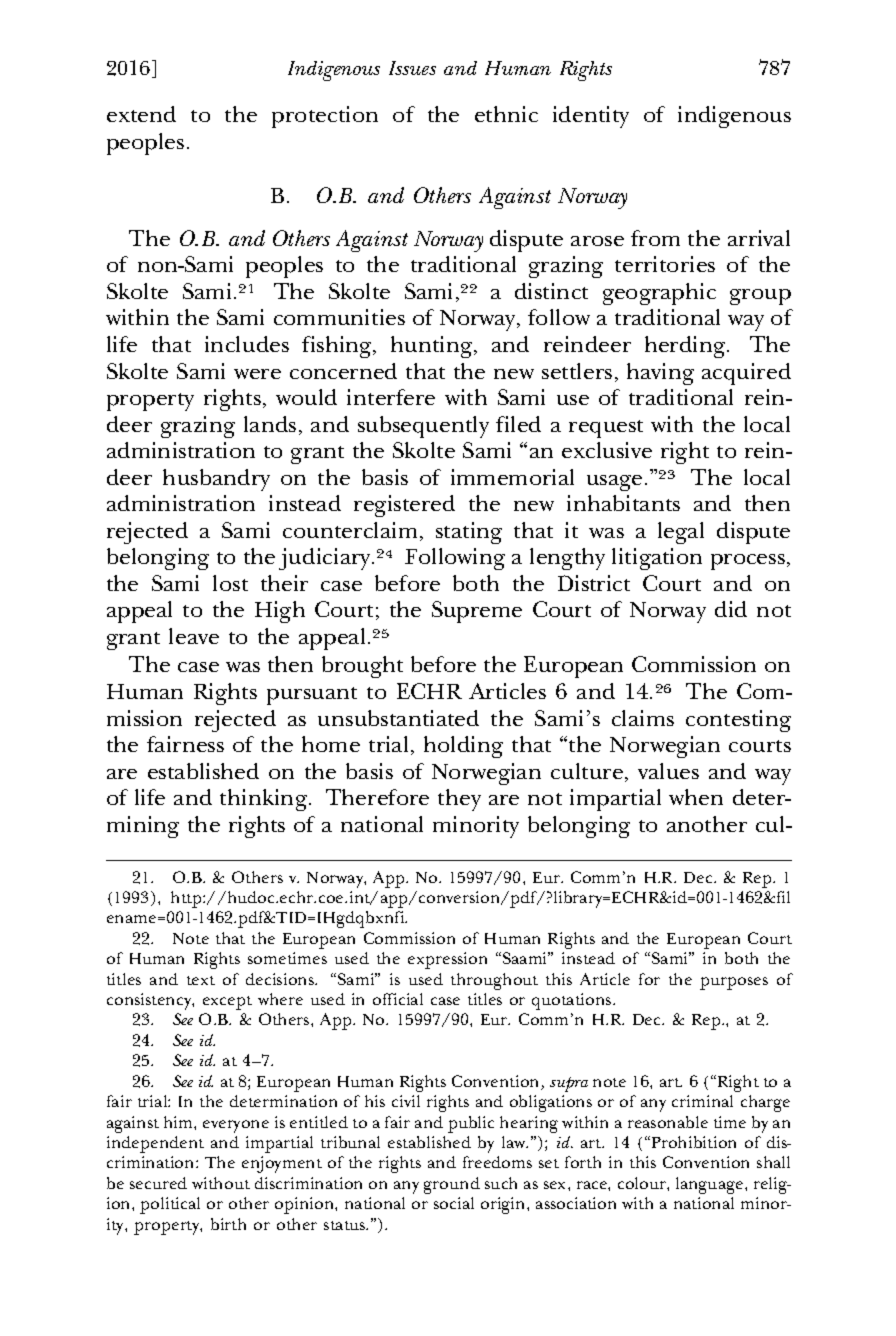 Image resolution: width=896 pixels, height=1336 pixels. What do you see at coordinates (506, 114) in the document?
I see `ethnic` at bounding box center [506, 114].
